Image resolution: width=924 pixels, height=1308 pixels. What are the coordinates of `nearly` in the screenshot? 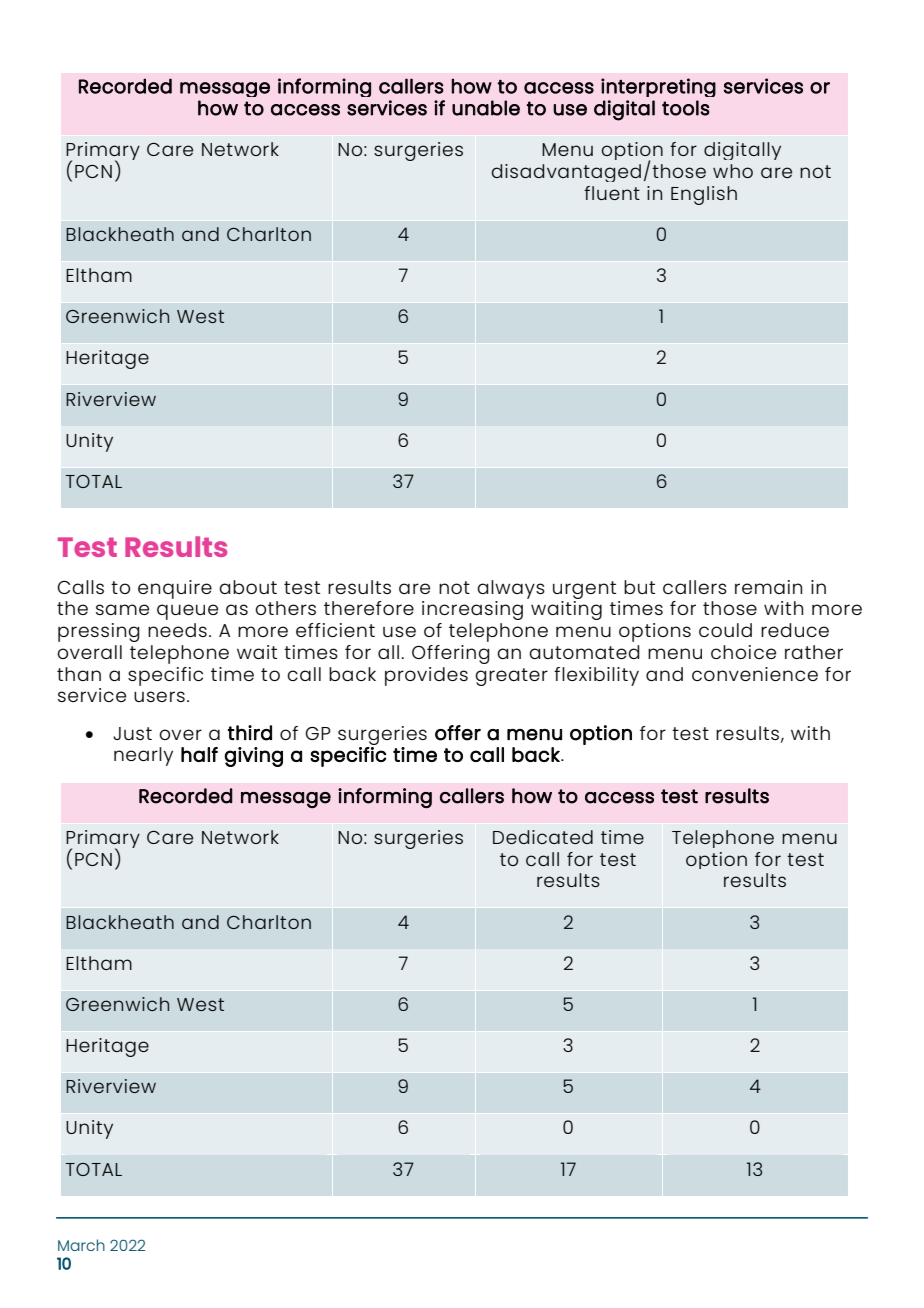 It's located at (143, 756).
